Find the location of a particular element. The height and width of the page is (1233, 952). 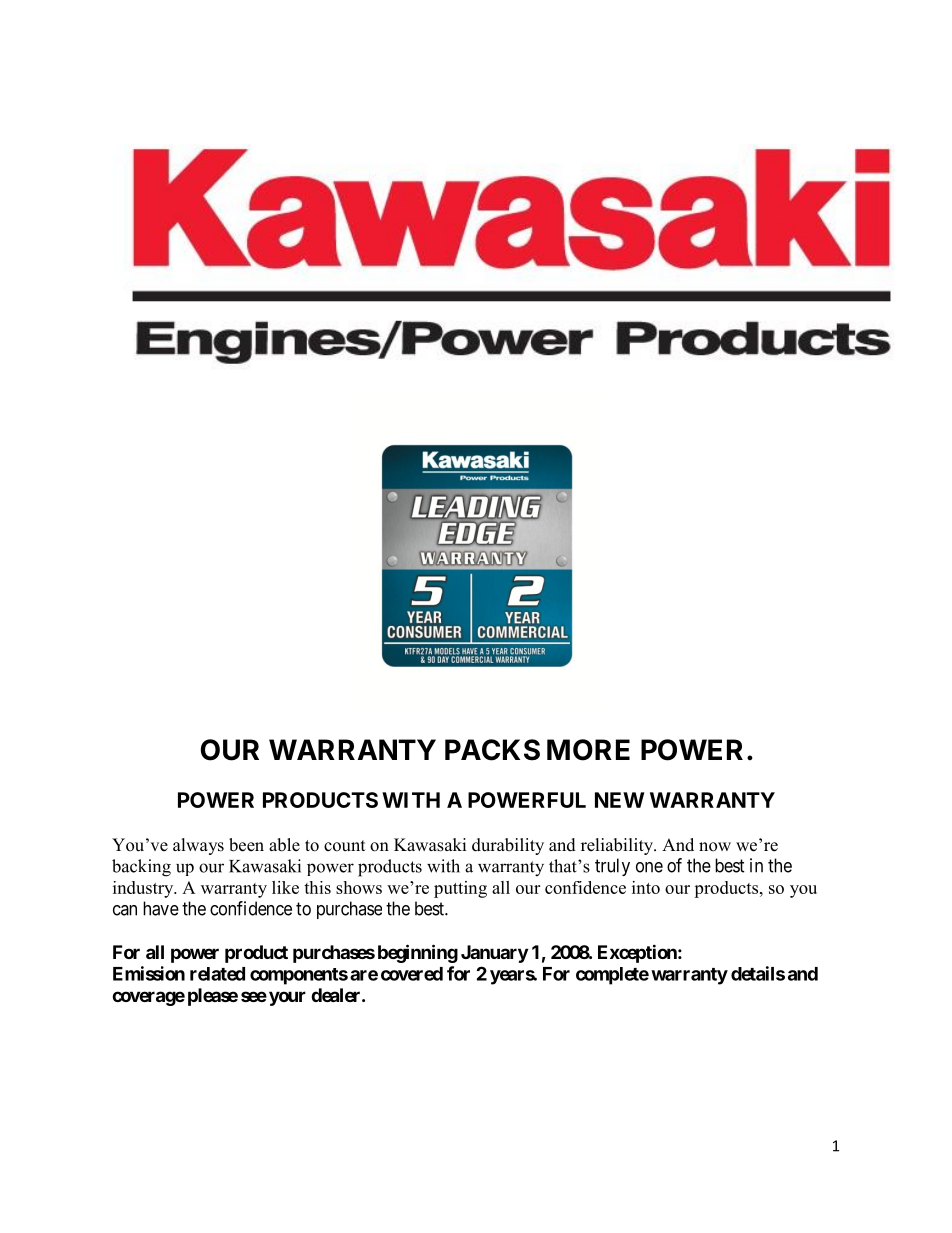

MORE is located at coordinates (588, 750).
